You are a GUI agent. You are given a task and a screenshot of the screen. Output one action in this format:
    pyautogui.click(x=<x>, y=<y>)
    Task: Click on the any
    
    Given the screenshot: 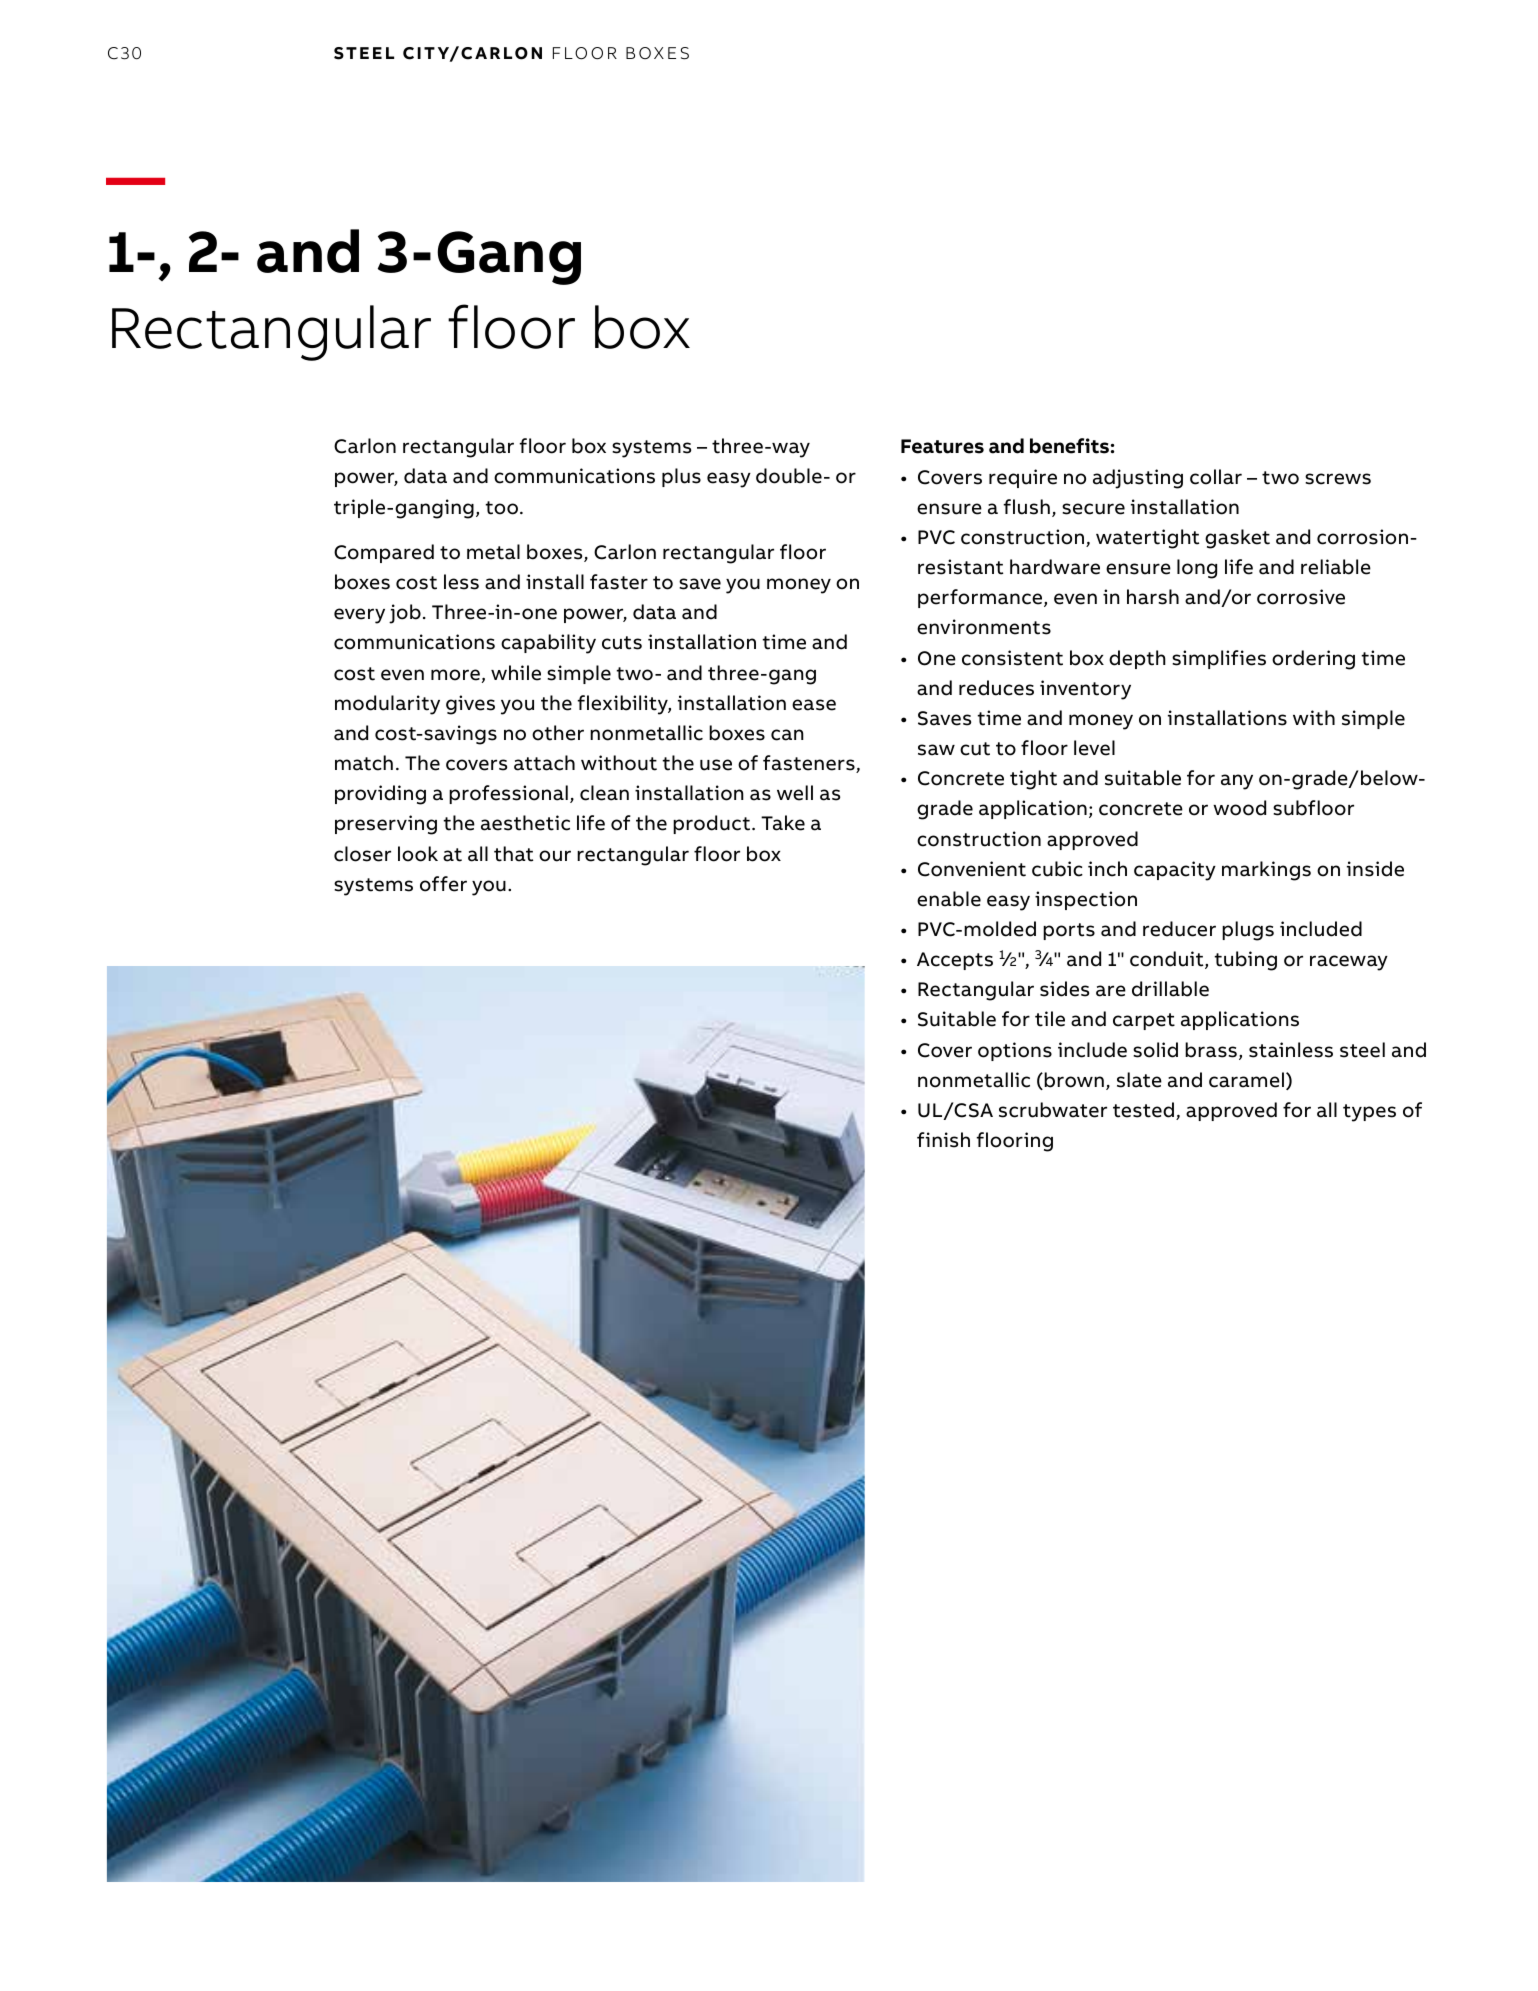 What is the action you would take?
    pyautogui.click(x=1237, y=782)
